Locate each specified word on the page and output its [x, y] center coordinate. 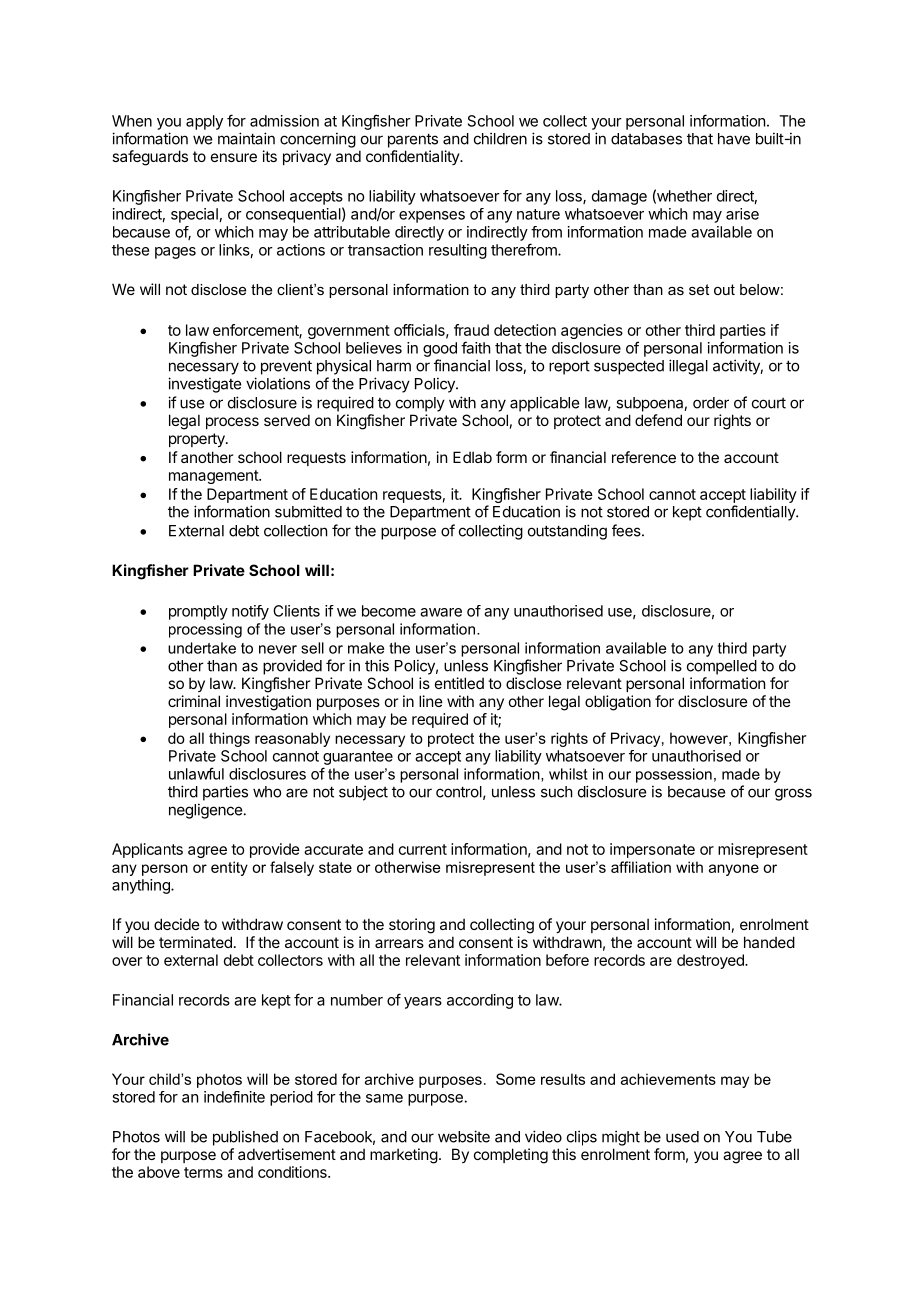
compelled [722, 667]
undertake [202, 648]
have [734, 139]
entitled [459, 683]
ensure [234, 157]
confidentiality [413, 157]
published [245, 1138]
